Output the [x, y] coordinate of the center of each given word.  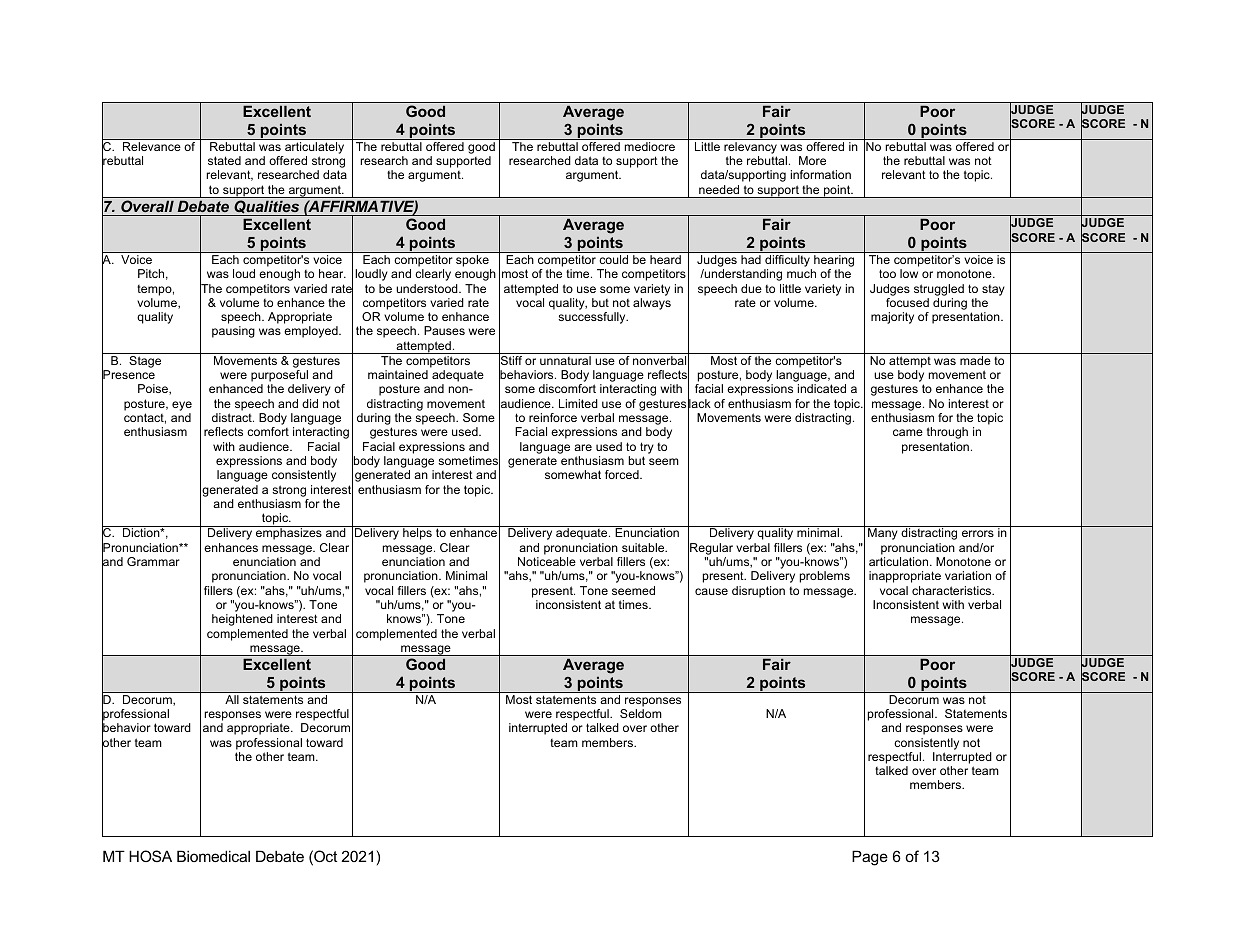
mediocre [650, 146]
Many [883, 534]
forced [623, 474]
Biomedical [213, 856]
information [821, 174]
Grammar [153, 561]
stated [224, 160]
